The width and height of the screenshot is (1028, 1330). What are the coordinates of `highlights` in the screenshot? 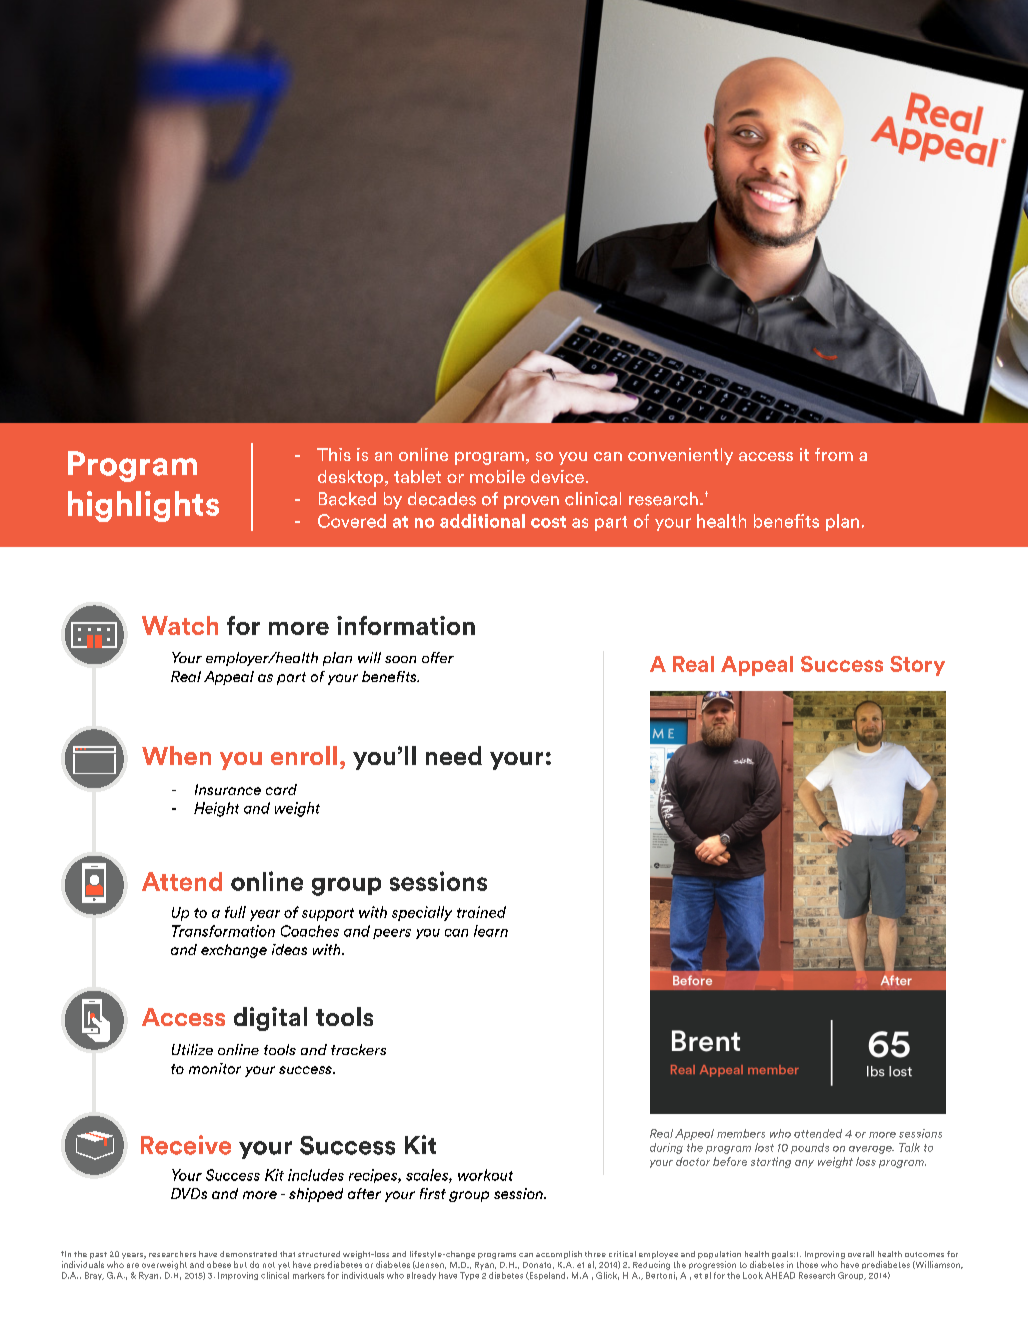 It's located at (143, 506).
